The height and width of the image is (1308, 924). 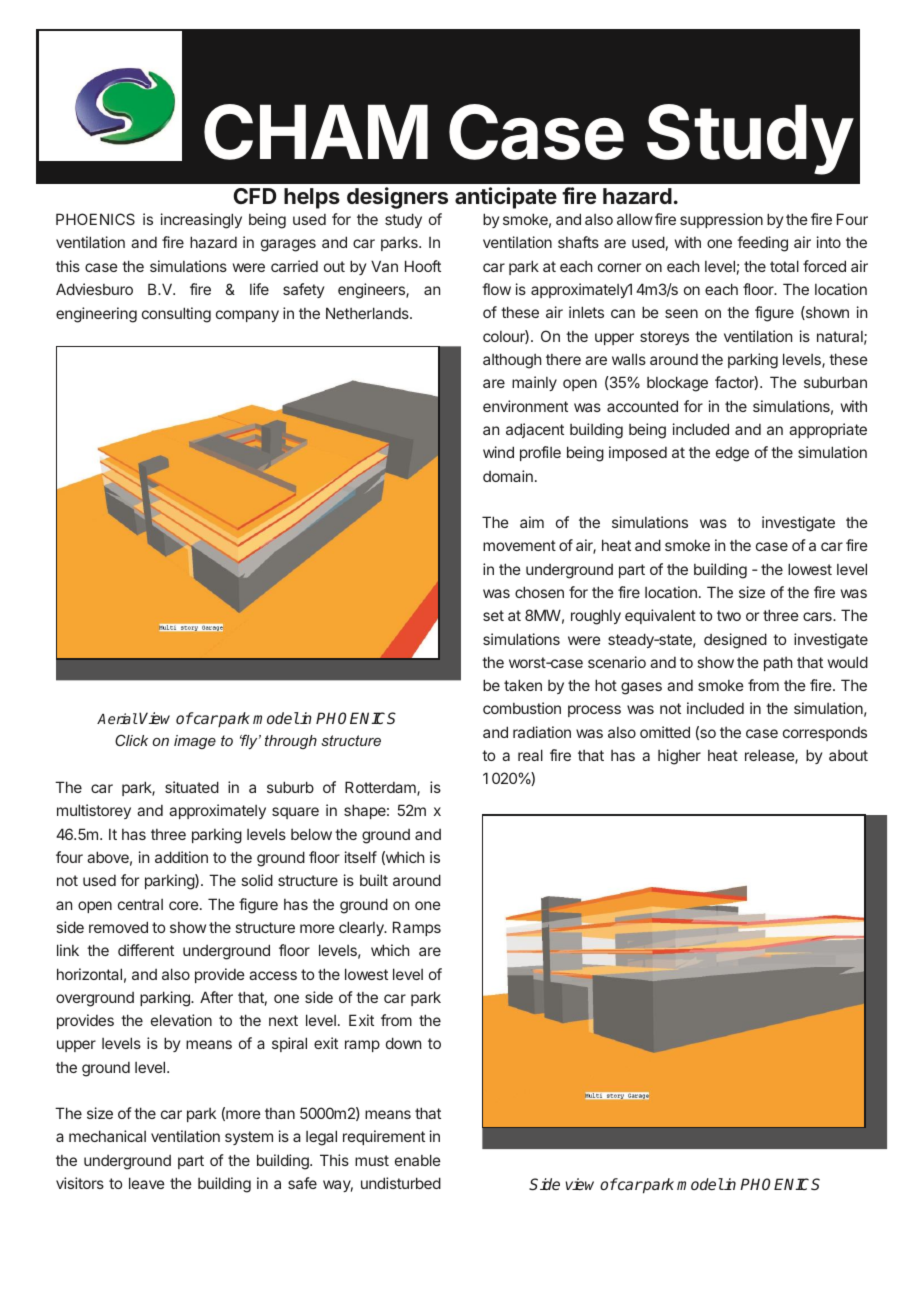 I want to click on enable, so click(x=418, y=1160).
